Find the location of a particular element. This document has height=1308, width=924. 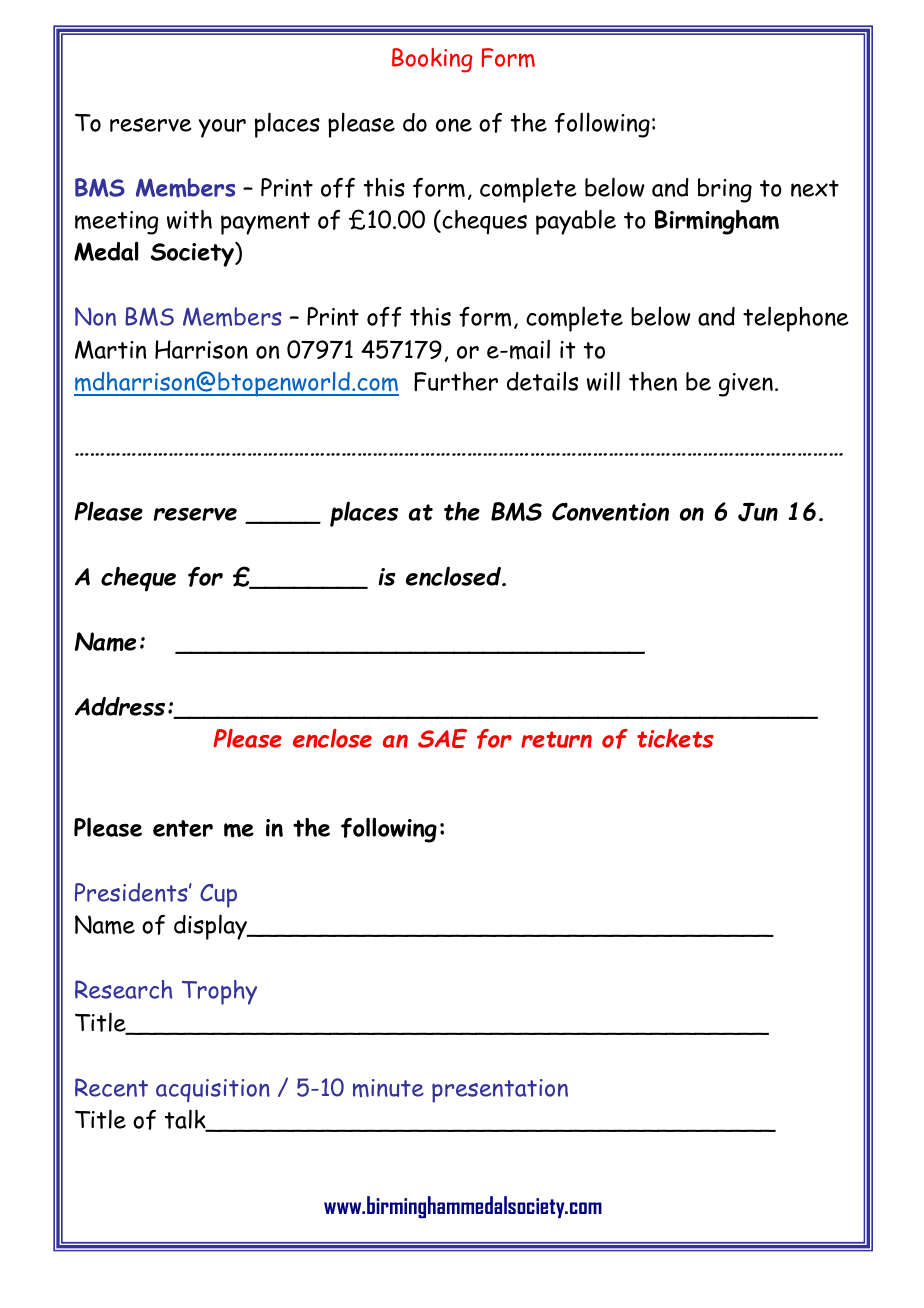

Cup is located at coordinates (218, 896).
